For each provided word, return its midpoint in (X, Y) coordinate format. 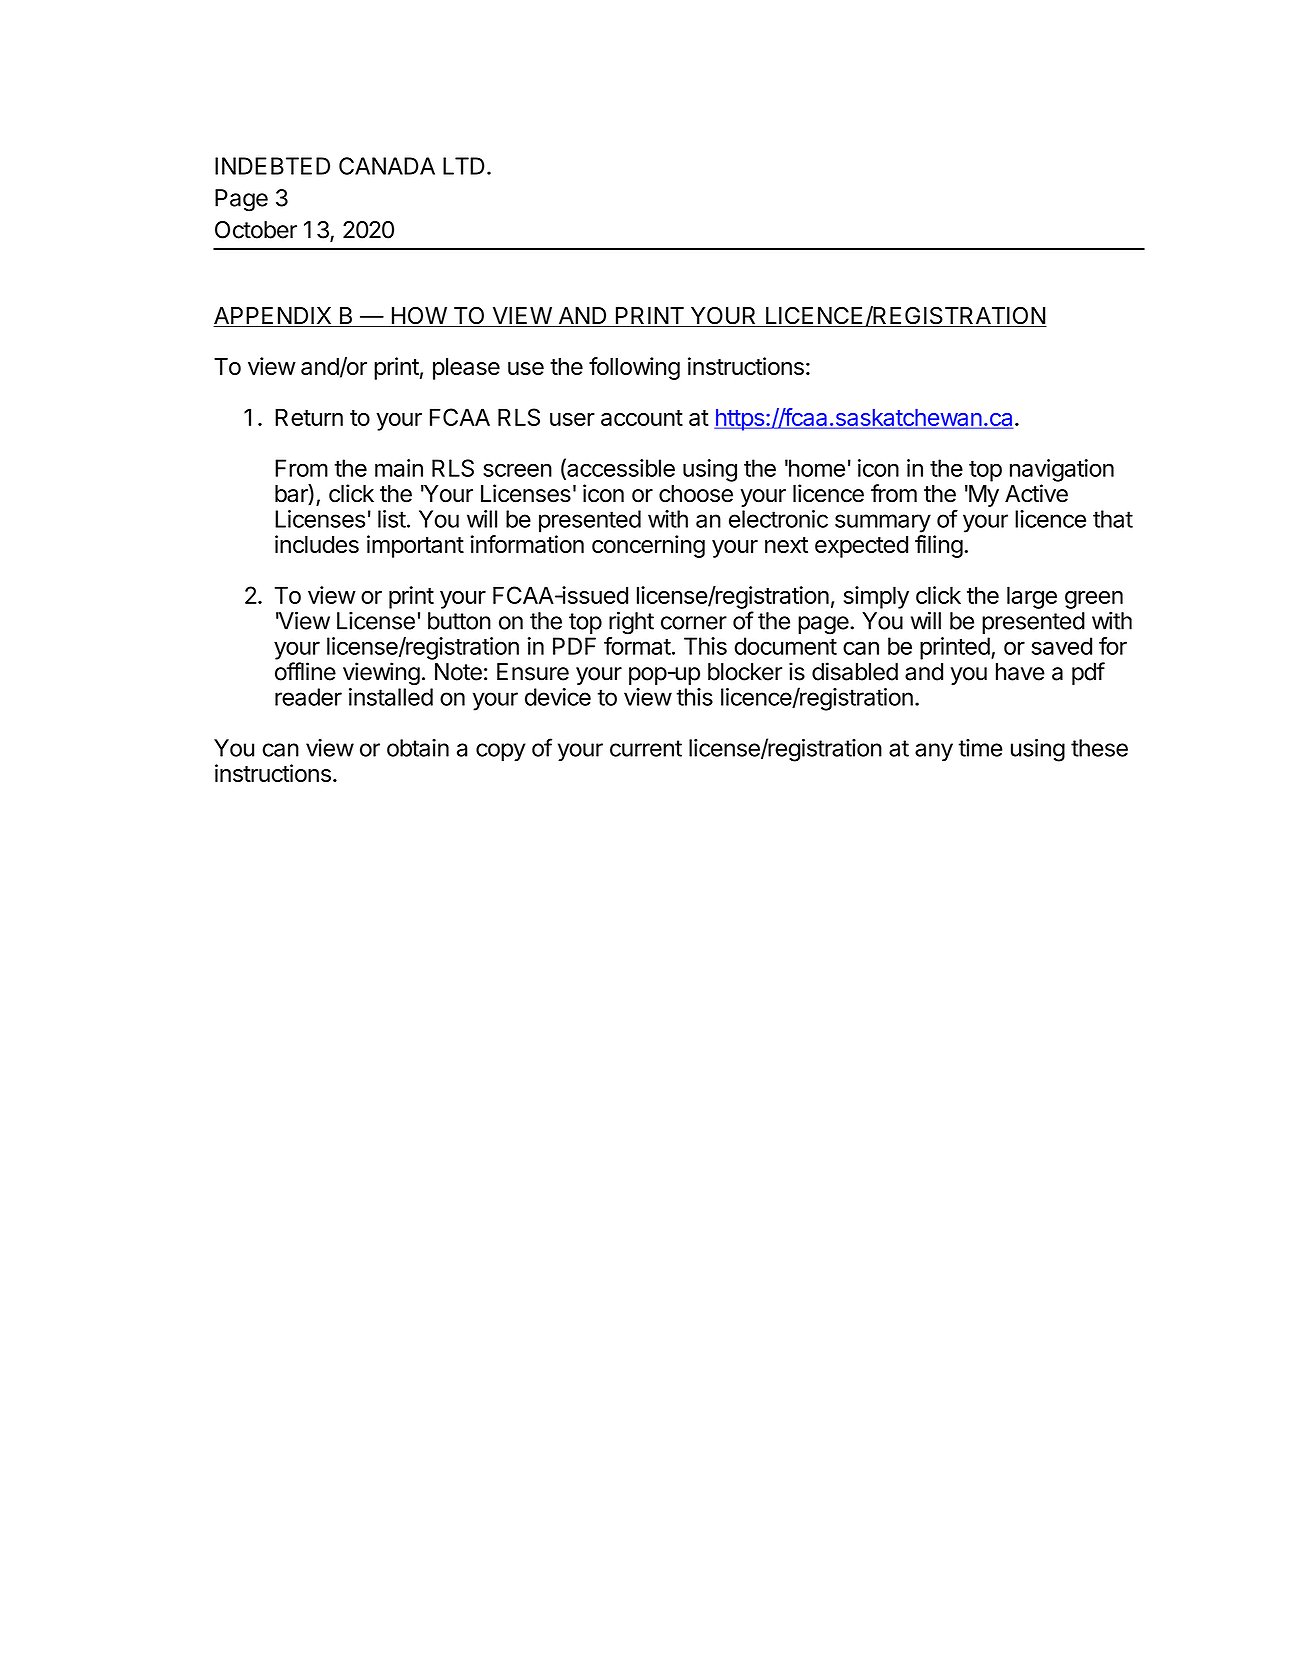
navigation (1062, 470)
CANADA (387, 166)
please (466, 369)
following (634, 368)
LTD (463, 166)
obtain (418, 748)
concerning (648, 546)
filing (939, 546)
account (642, 418)
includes (317, 544)
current (646, 748)
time (980, 748)
